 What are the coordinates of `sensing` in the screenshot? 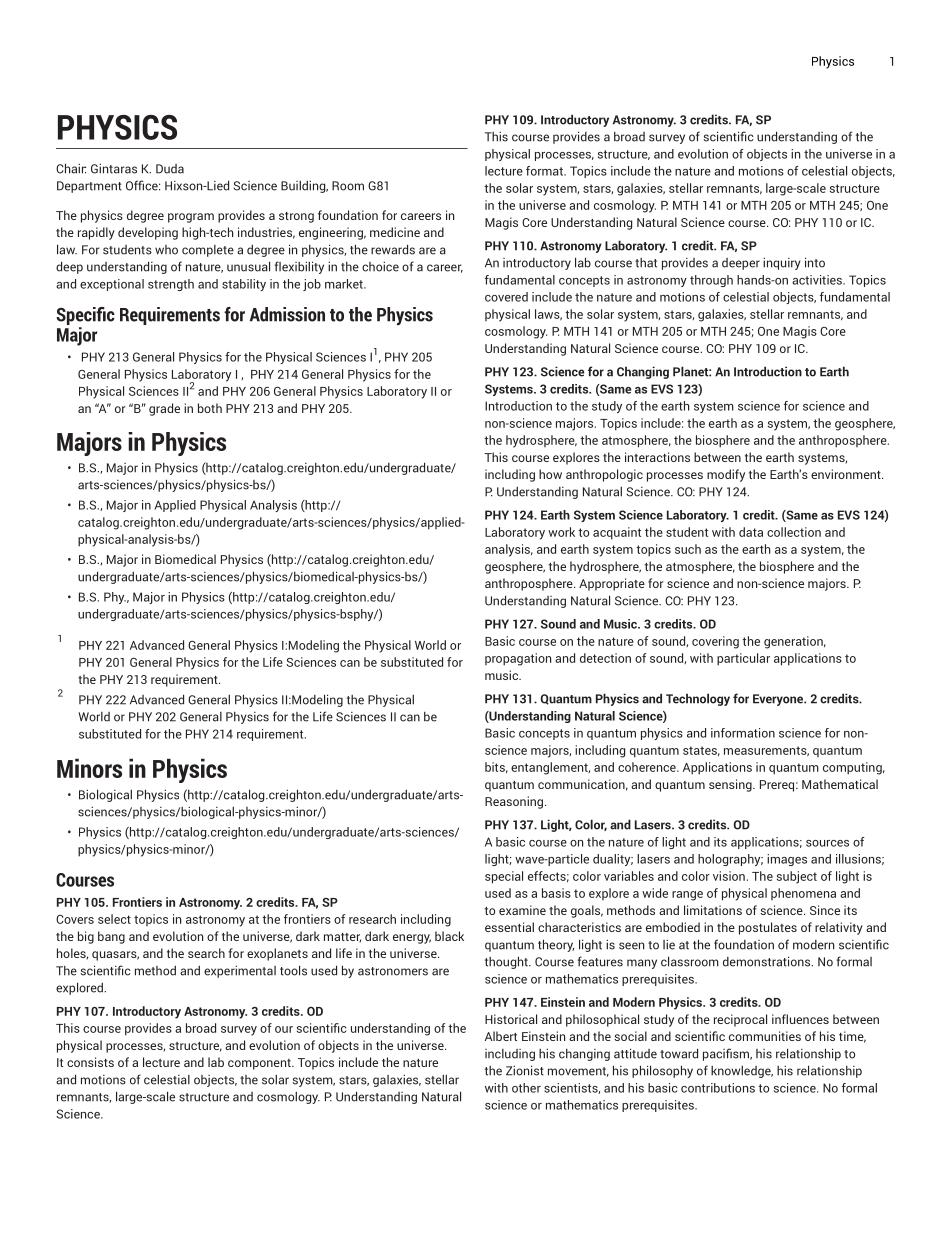 It's located at (731, 785).
